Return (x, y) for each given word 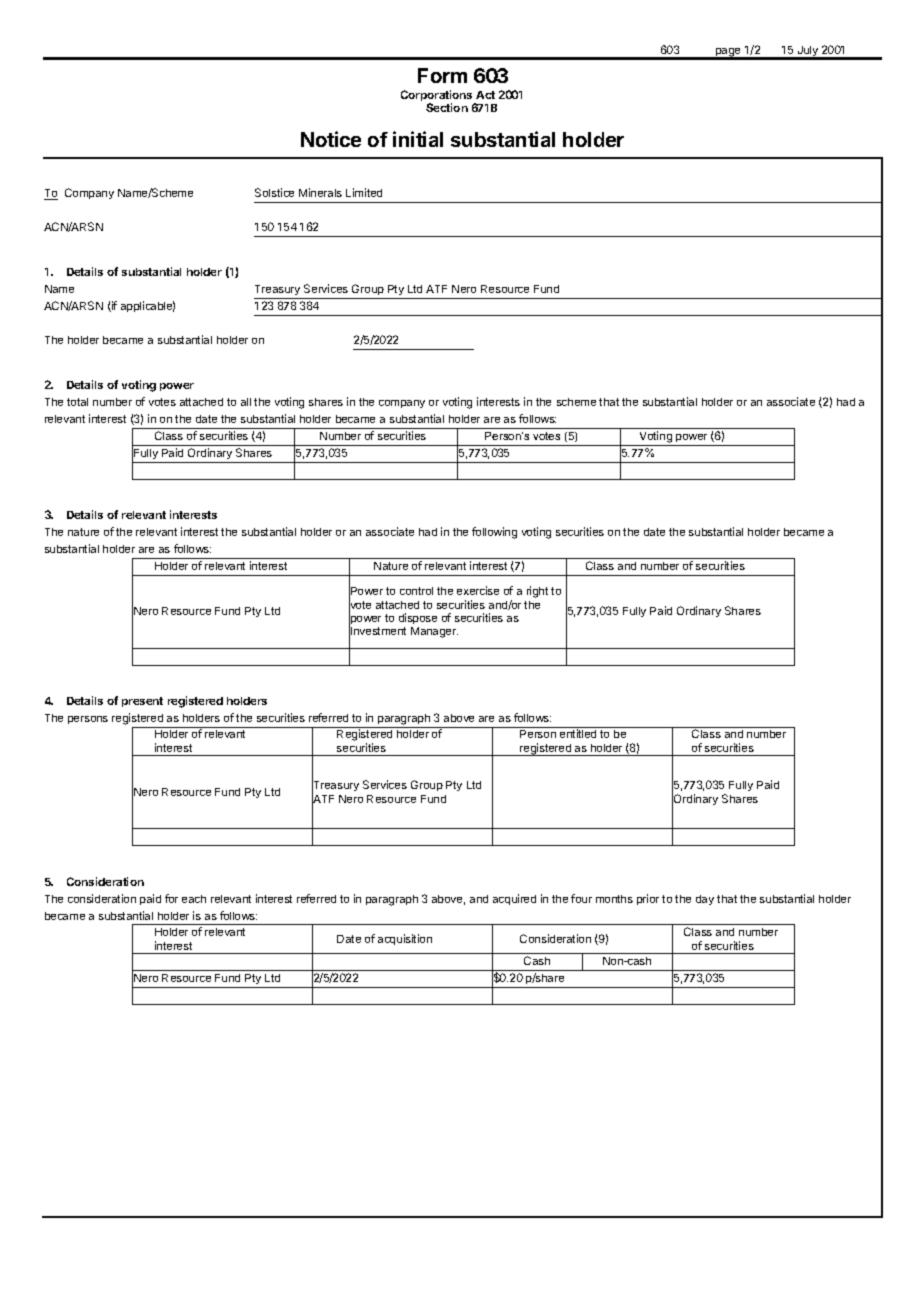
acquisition (405, 939)
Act (485, 95)
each (194, 899)
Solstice (274, 192)
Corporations (438, 97)
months (614, 899)
